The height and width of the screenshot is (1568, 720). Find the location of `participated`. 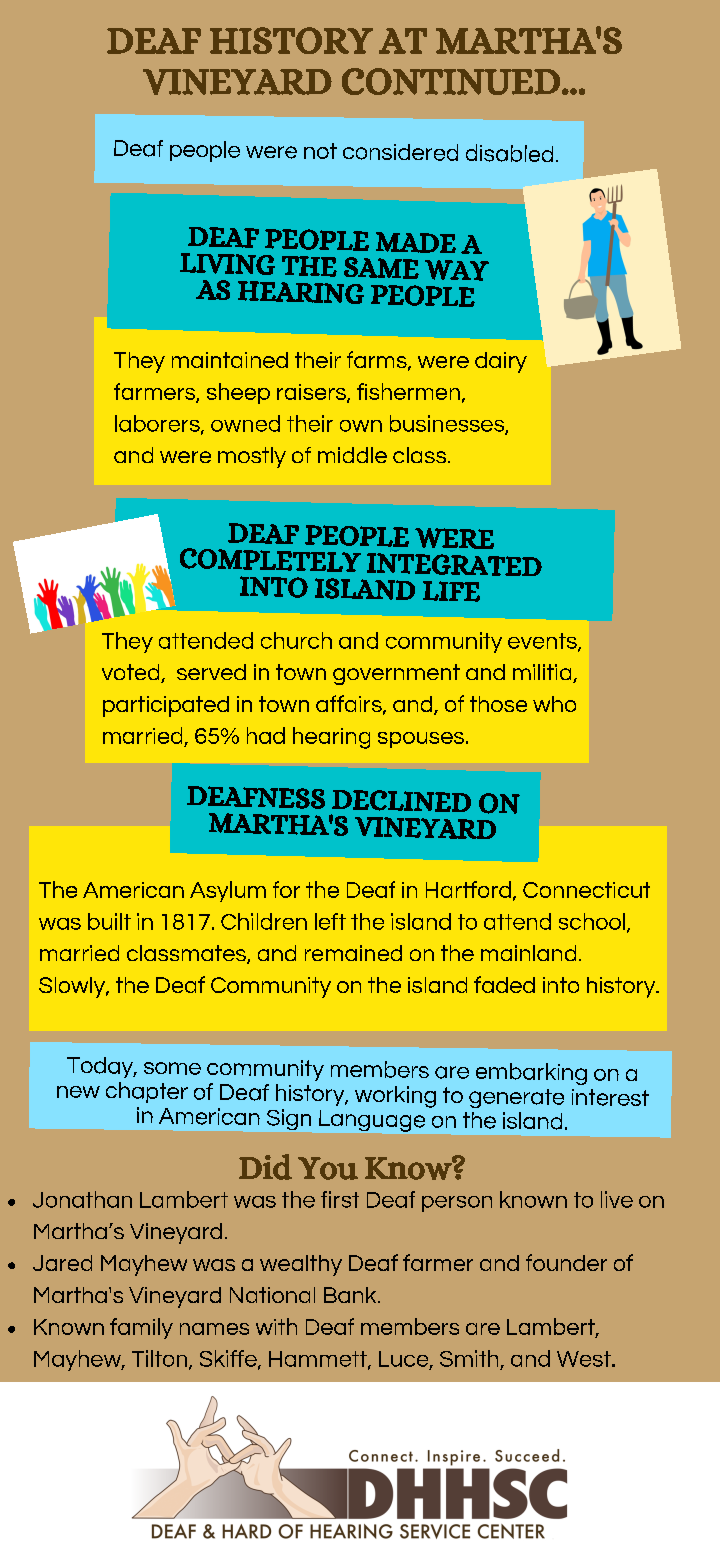

participated is located at coordinates (166, 706).
